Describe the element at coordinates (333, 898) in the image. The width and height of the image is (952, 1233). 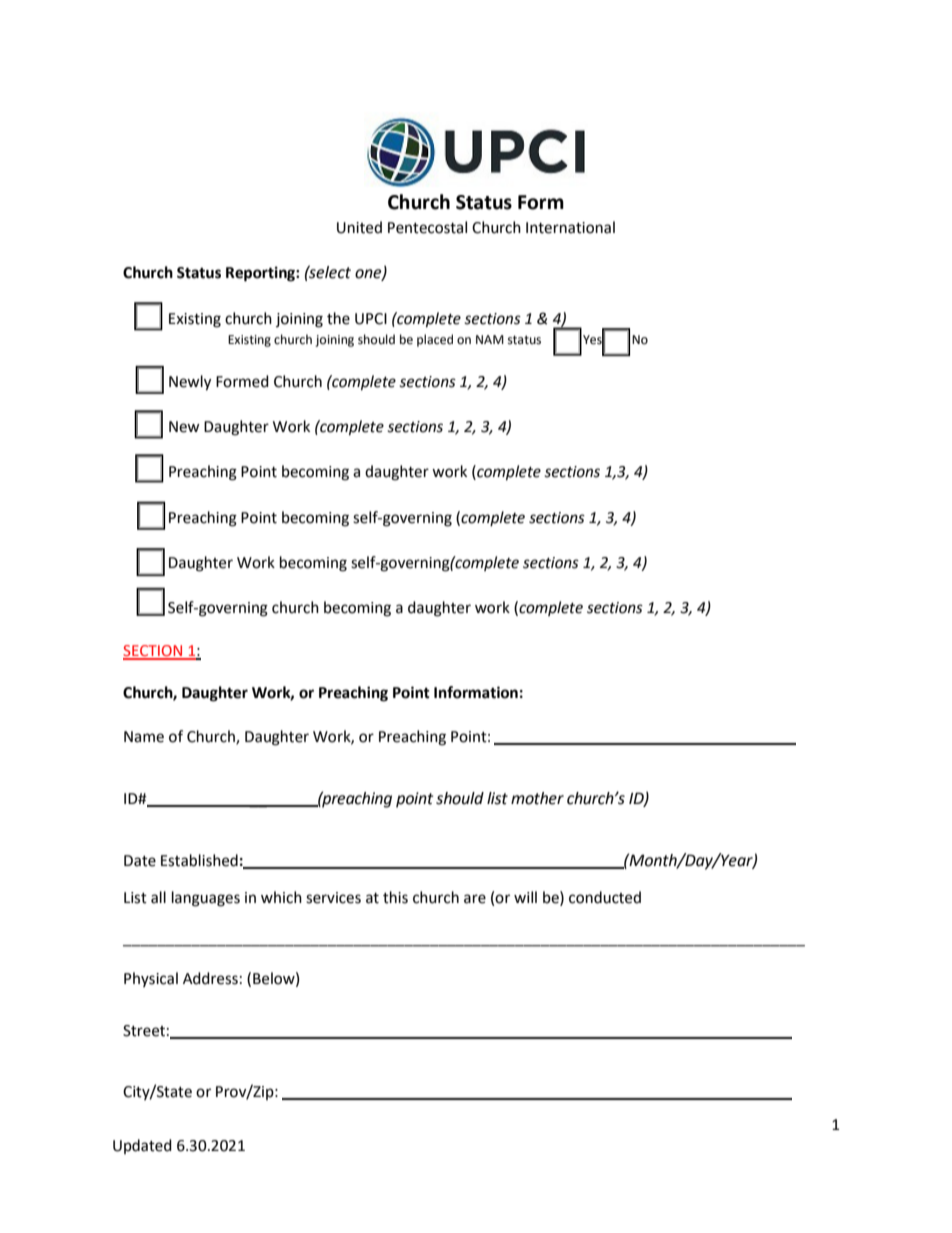
I see `services` at that location.
